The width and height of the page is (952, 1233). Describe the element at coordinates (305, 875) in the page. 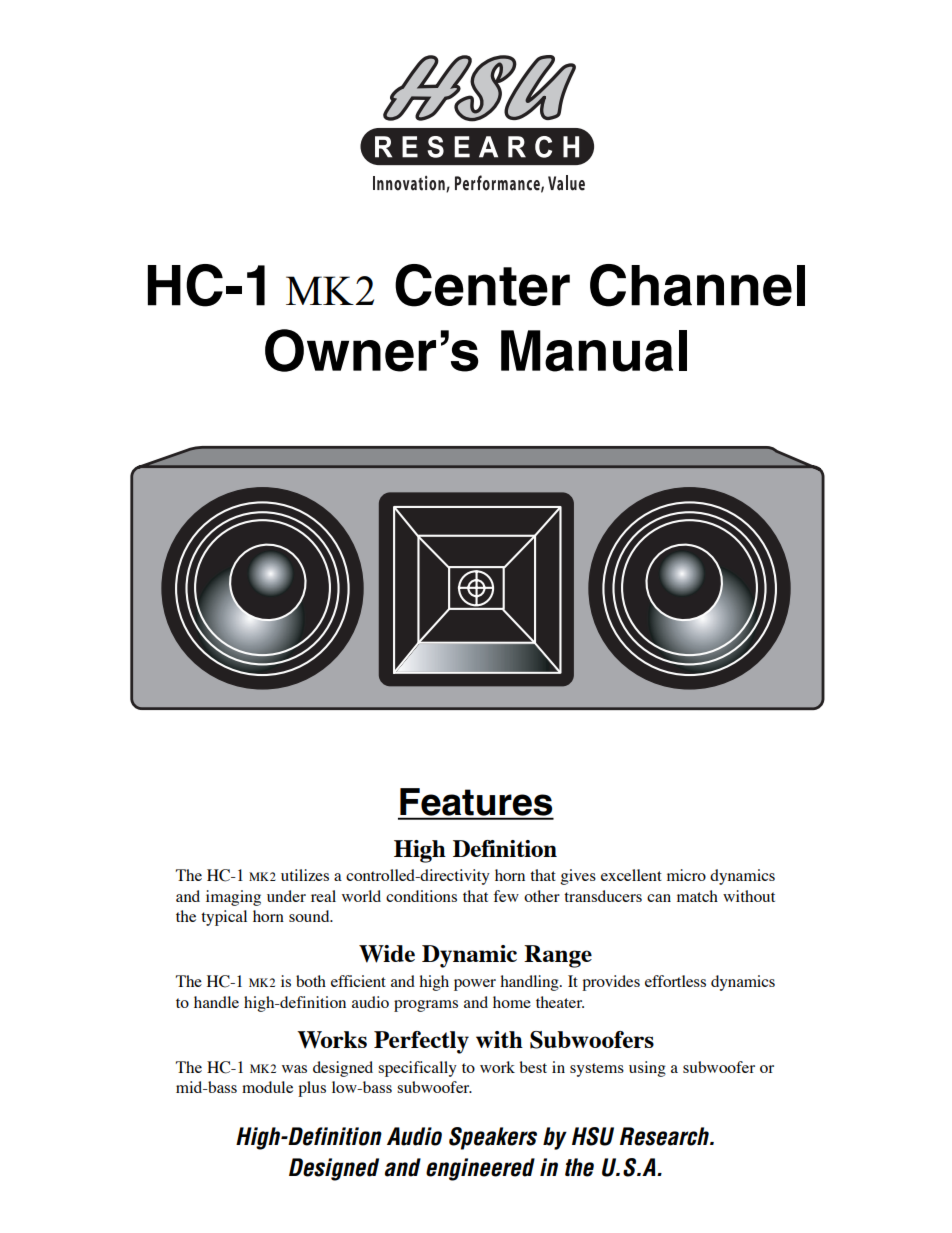

I see `utilizes` at that location.
